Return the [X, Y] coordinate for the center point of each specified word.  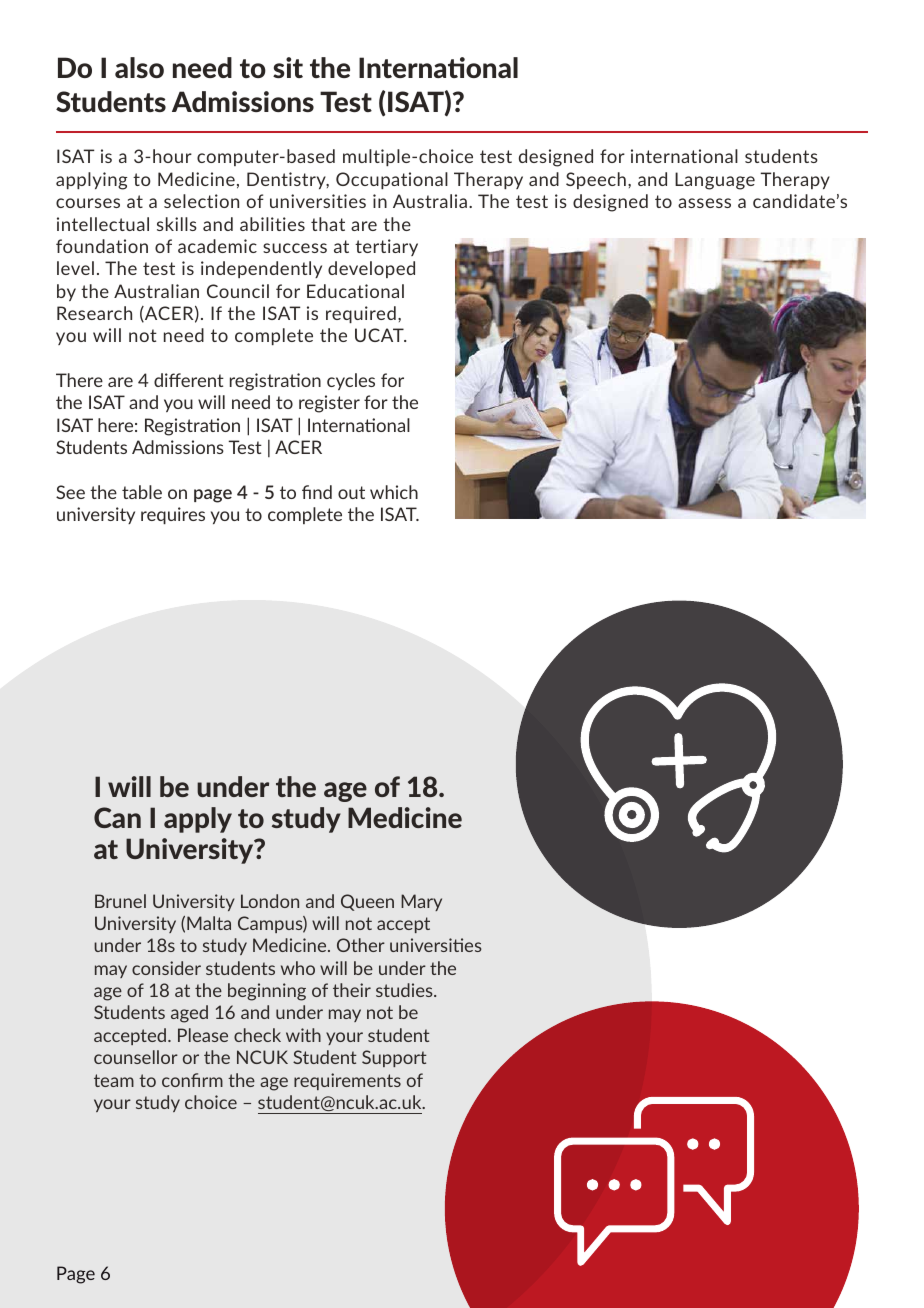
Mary [421, 902]
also [139, 67]
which [394, 492]
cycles [351, 381]
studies [405, 990]
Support [394, 1058]
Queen [367, 902]
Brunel [120, 901]
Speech [596, 180]
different [189, 380]
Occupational [392, 180]
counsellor [136, 1057]
